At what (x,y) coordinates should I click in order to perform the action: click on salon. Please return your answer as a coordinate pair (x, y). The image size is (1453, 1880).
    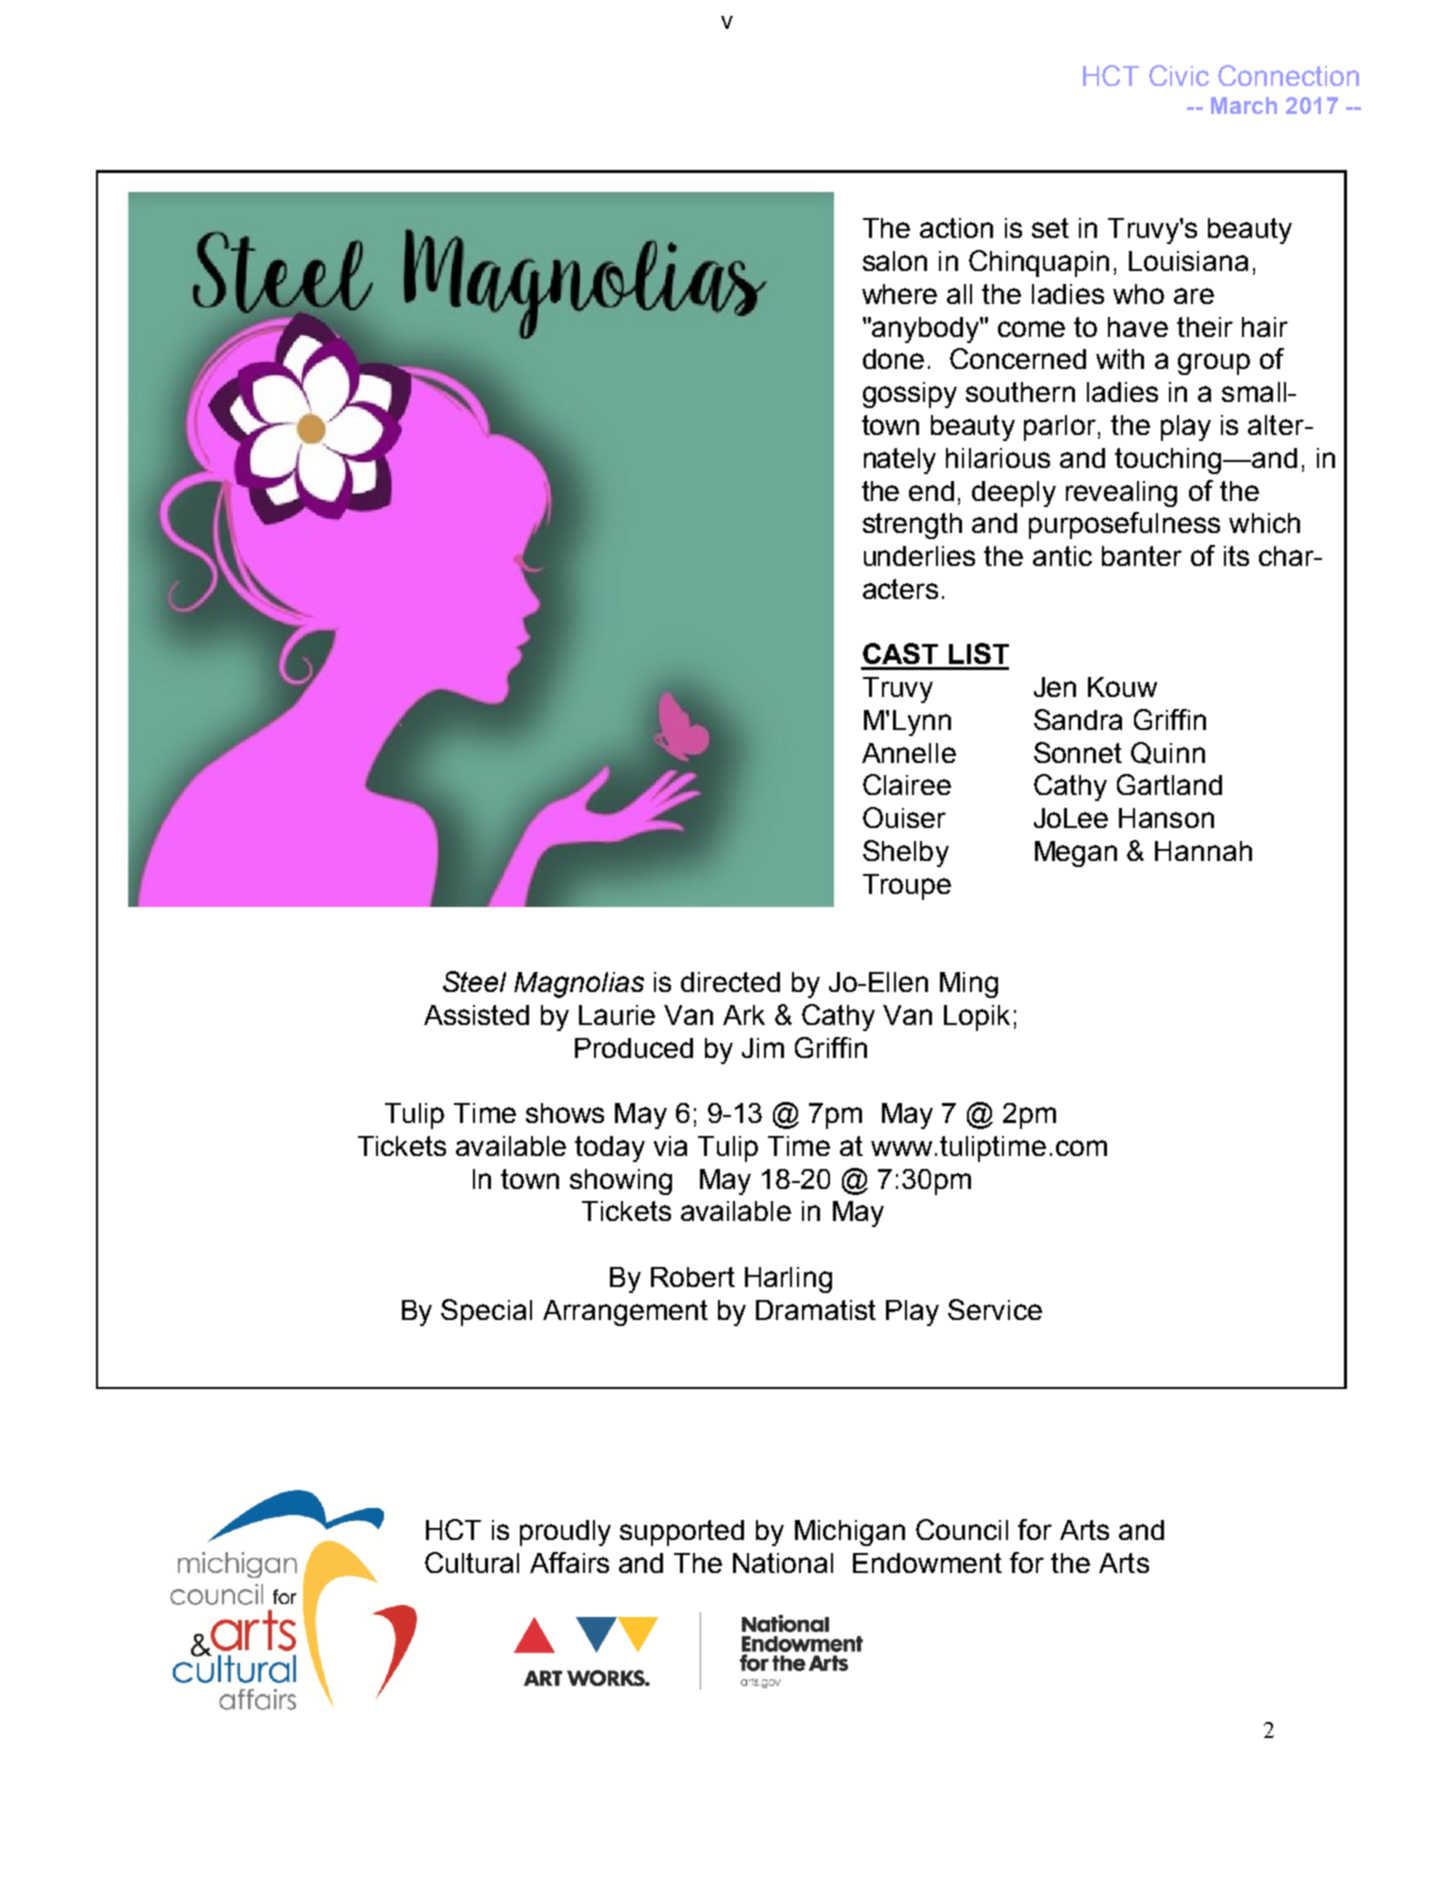
    Looking at the image, I should click on (895, 261).
